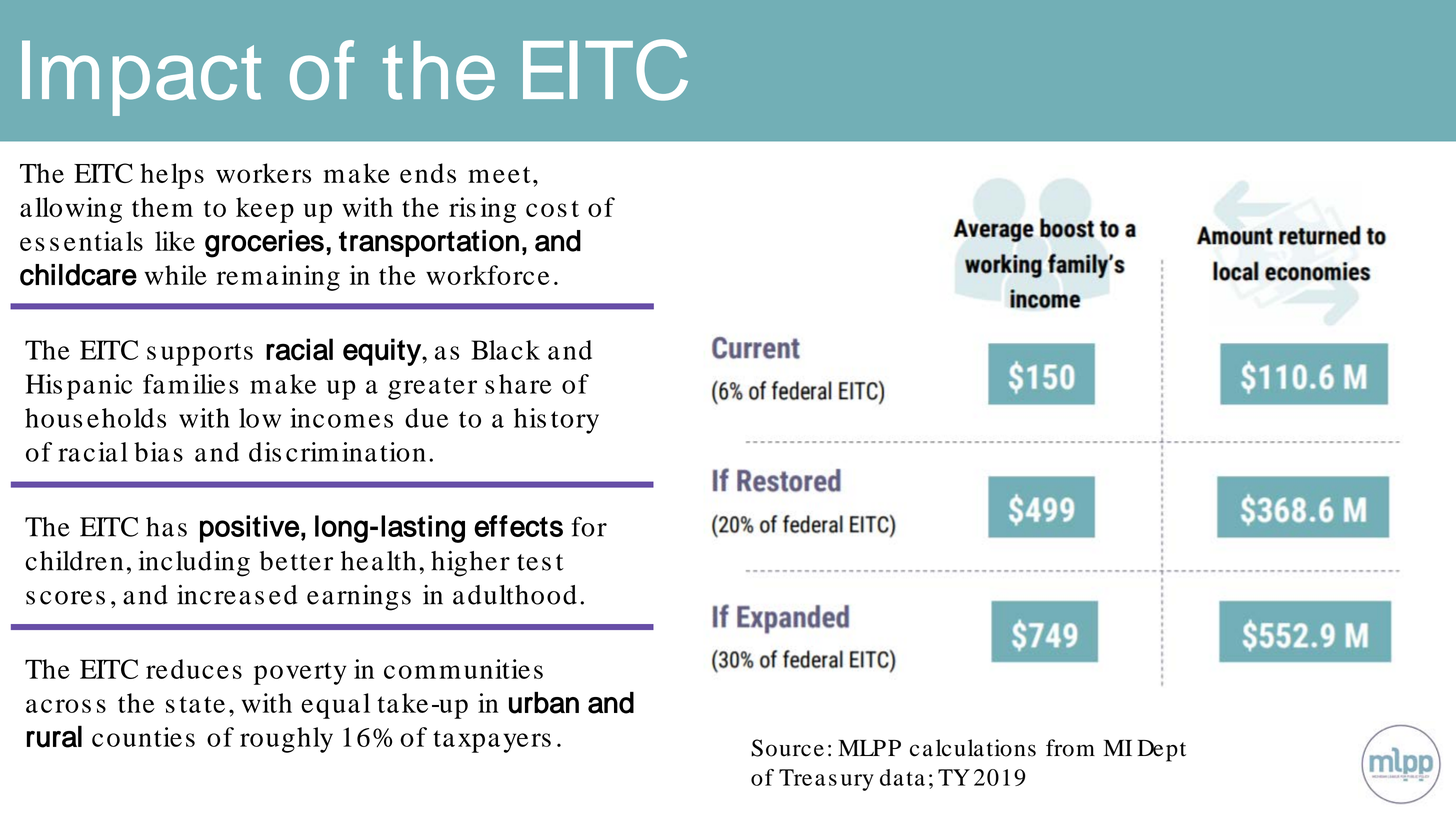 Image resolution: width=1456 pixels, height=819 pixels. I want to click on Impact, so click(141, 78).
